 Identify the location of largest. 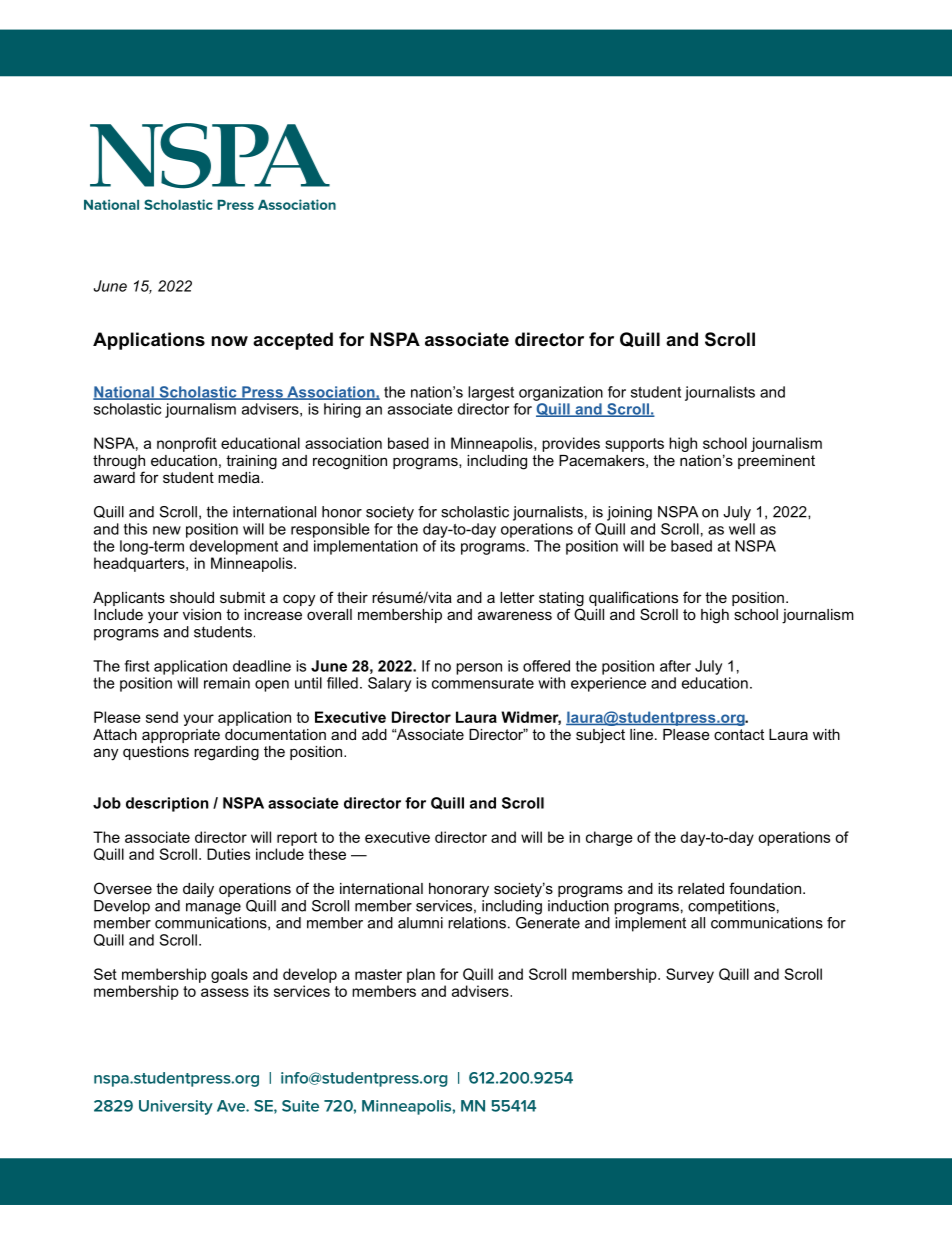
(491, 393).
